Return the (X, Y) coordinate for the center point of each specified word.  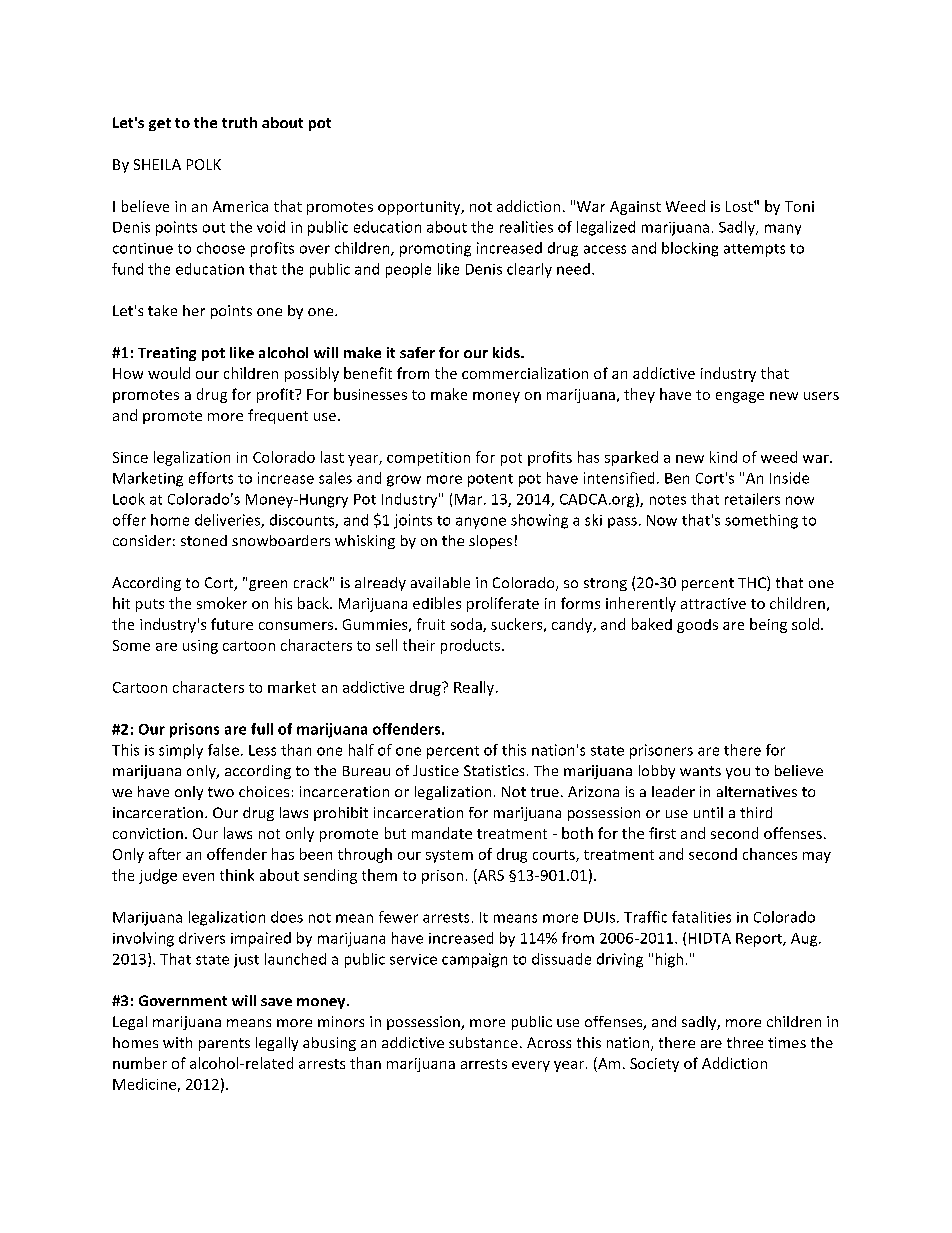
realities (526, 227)
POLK (204, 164)
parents (224, 1044)
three (745, 1042)
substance (483, 1042)
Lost (740, 206)
